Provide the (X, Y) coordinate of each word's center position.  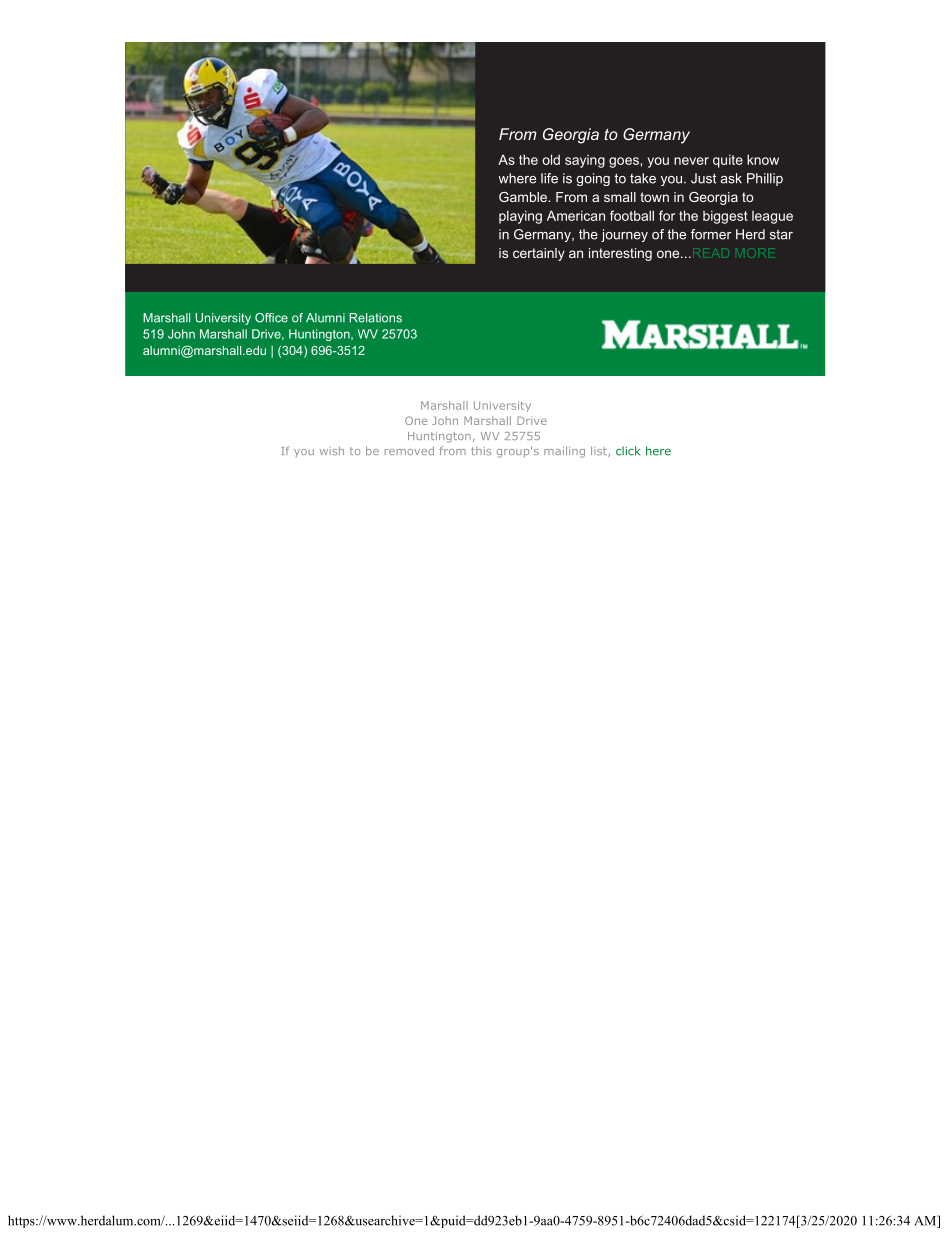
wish (332, 450)
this (481, 451)
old (551, 159)
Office (271, 318)
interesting (620, 254)
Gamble (524, 197)
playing (520, 217)
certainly (539, 254)
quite (728, 161)
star (781, 234)
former (711, 234)
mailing (564, 452)
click (628, 451)
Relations (376, 318)
